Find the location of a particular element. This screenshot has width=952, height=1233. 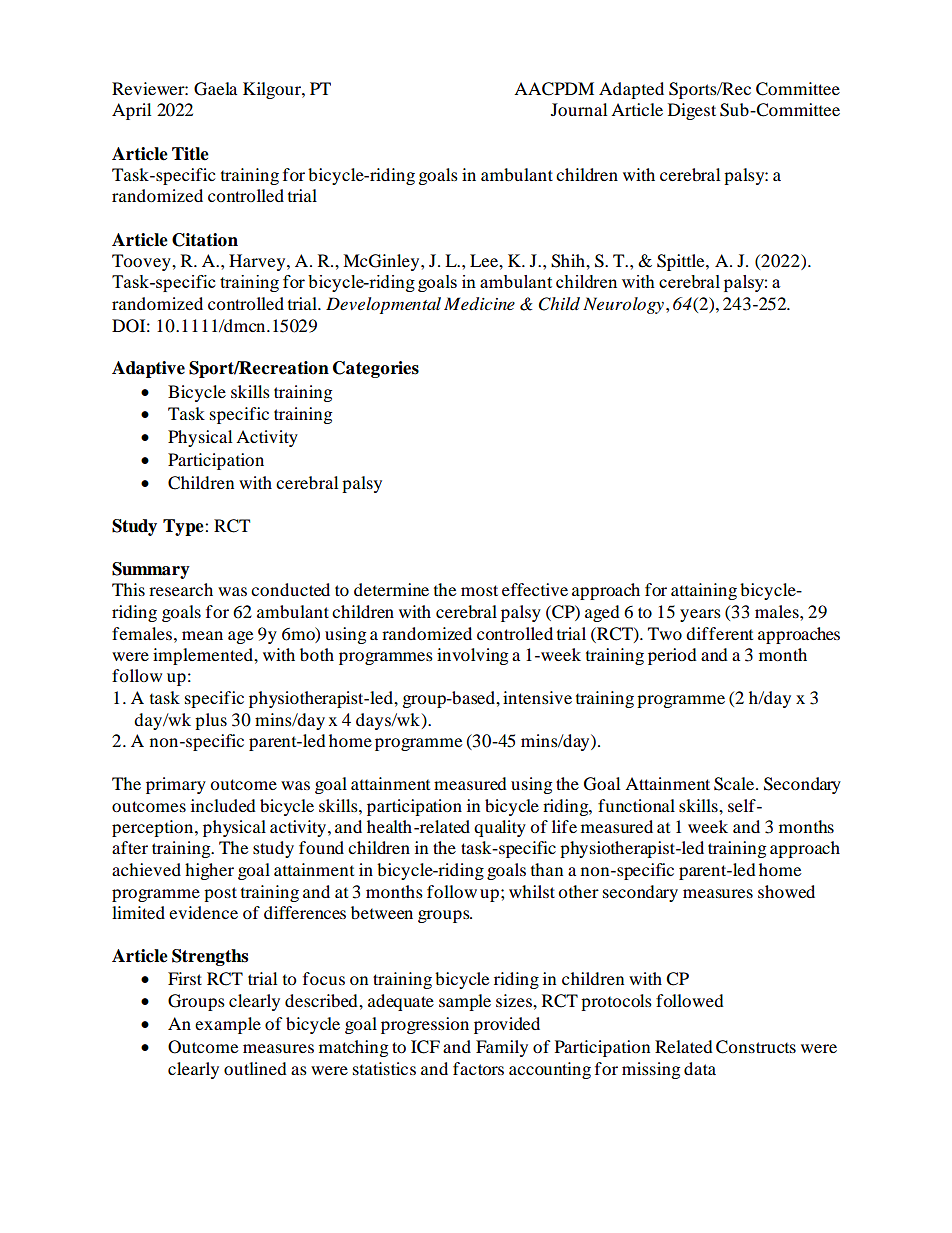

most is located at coordinates (479, 590).
